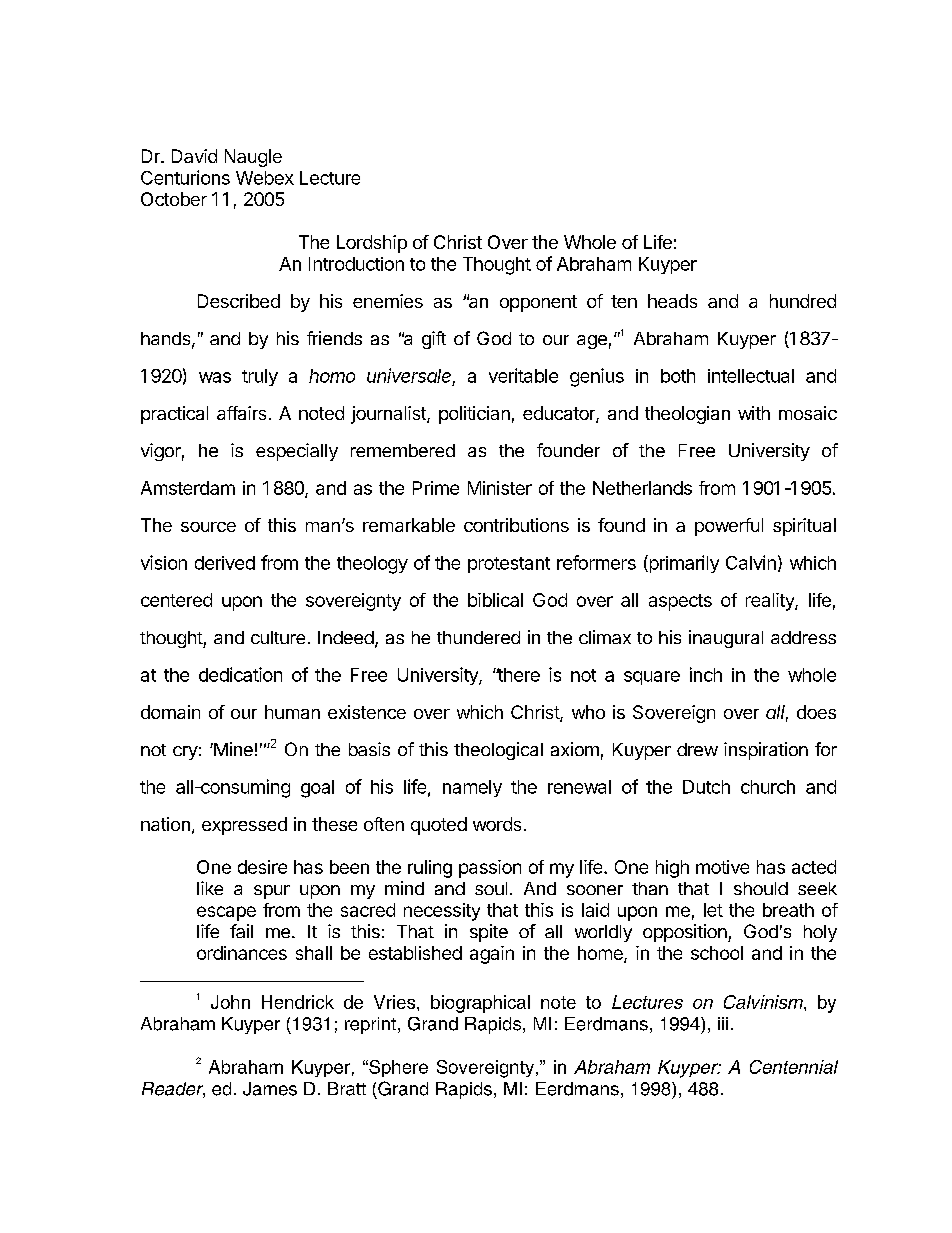 Image resolution: width=952 pixels, height=1233 pixels. What do you see at coordinates (480, 1004) in the image?
I see `biographical` at bounding box center [480, 1004].
